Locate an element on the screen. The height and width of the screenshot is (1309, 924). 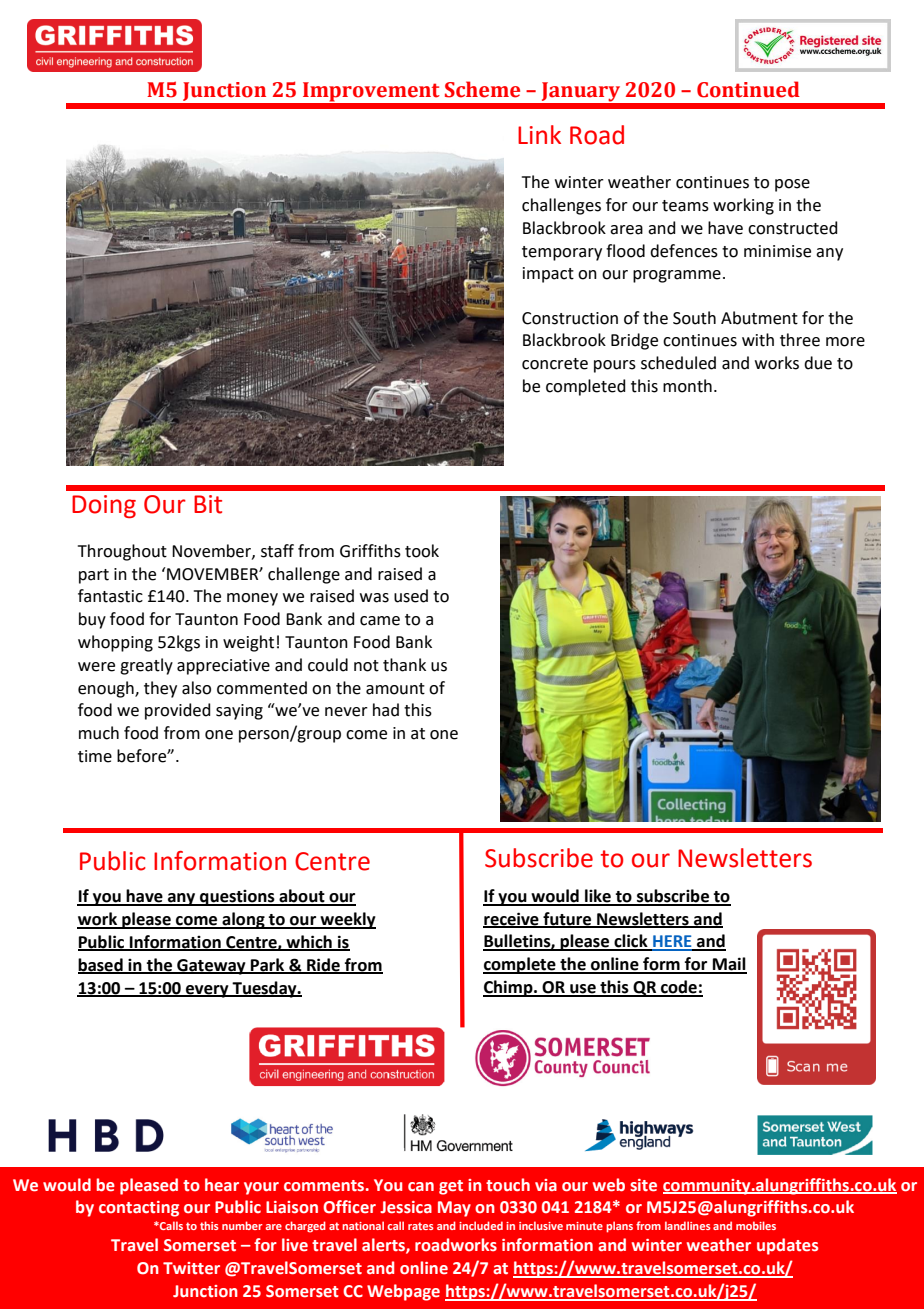
also is located at coordinates (196, 688).
